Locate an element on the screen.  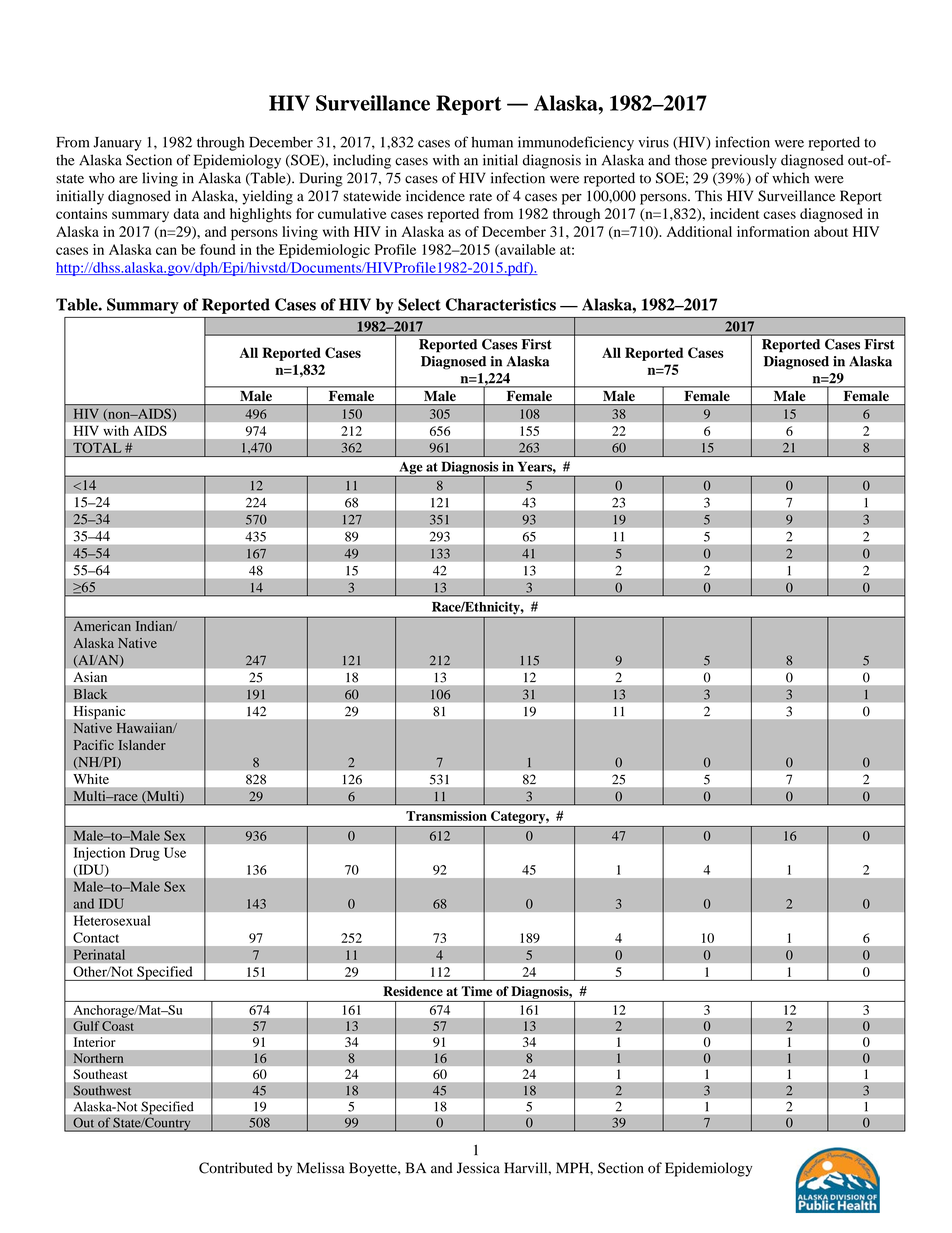
are is located at coordinates (128, 180).
